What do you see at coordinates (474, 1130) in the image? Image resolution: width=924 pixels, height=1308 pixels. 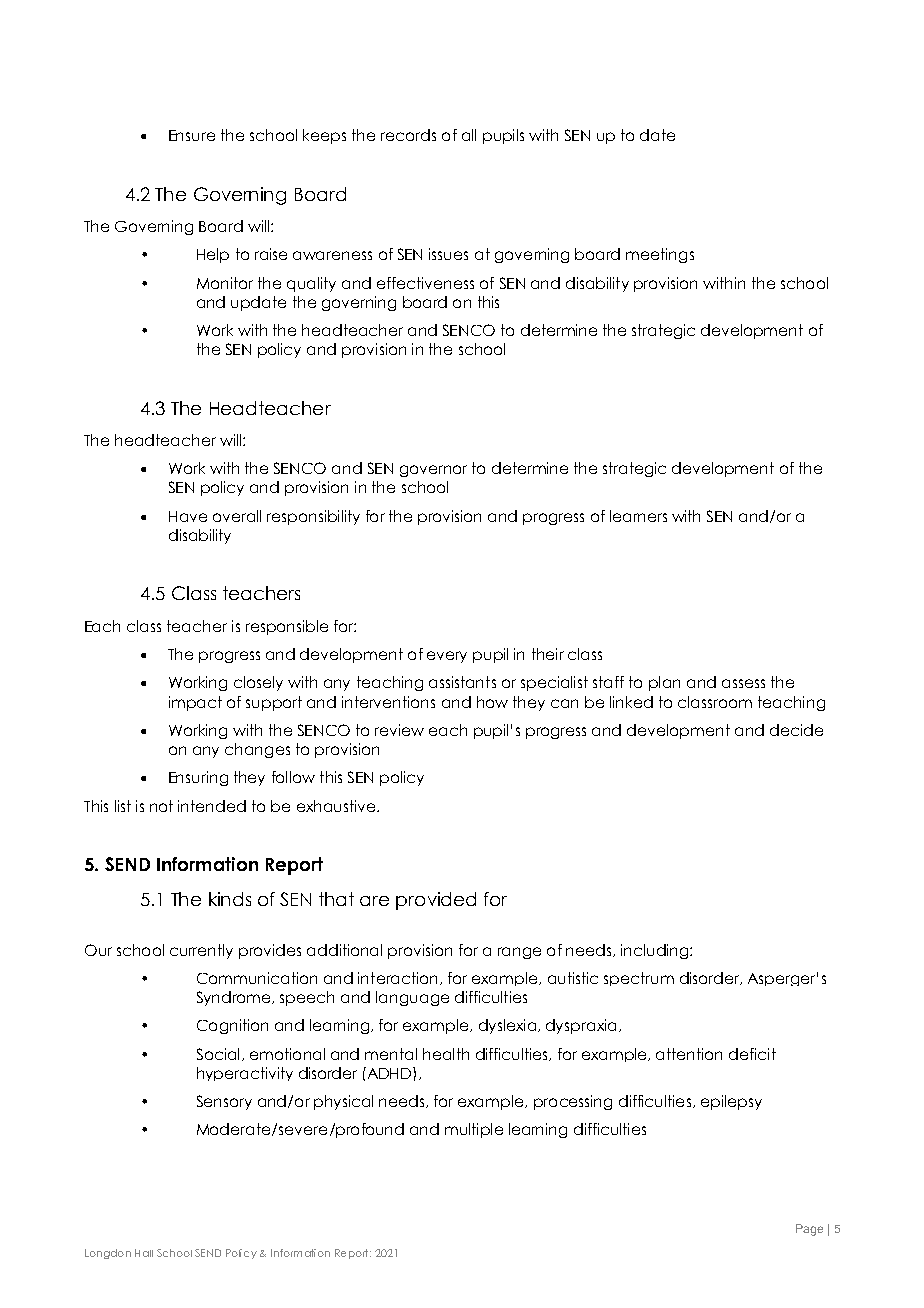 I see `multiple` at bounding box center [474, 1130].
